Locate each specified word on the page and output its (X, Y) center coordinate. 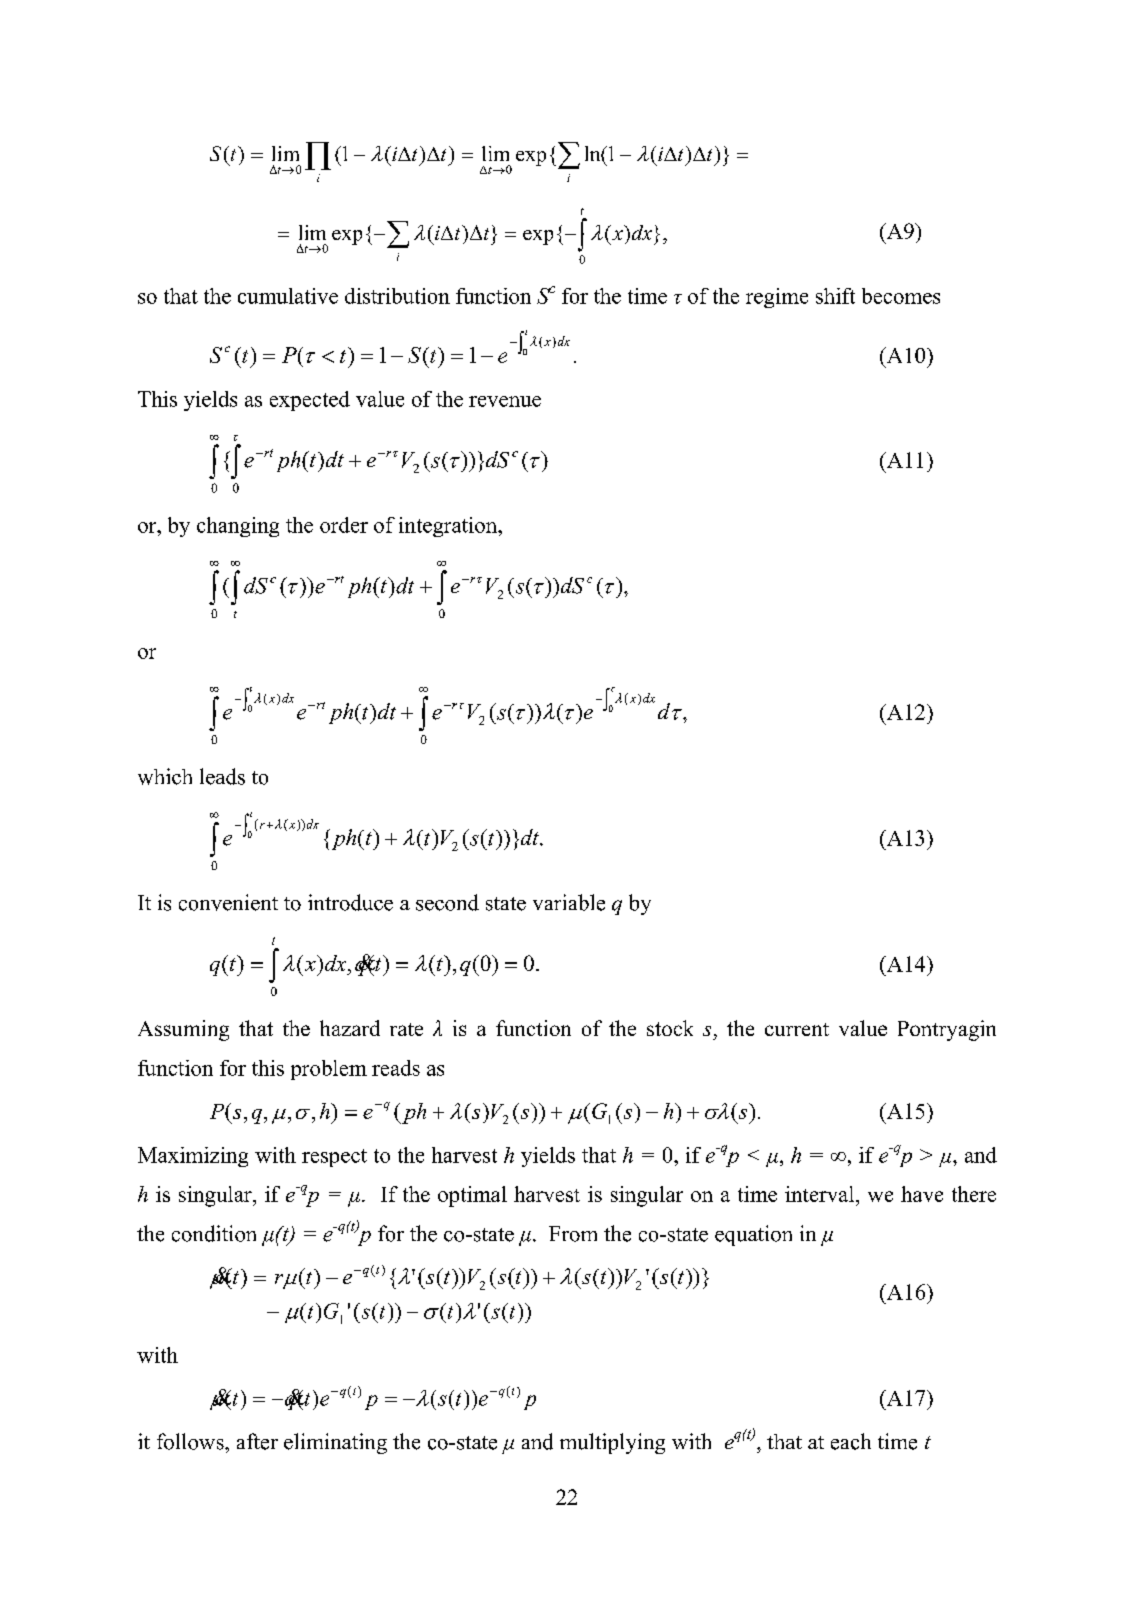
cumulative (288, 296)
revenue (505, 401)
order (344, 525)
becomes (901, 296)
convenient (228, 902)
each (851, 1441)
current (797, 1029)
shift (835, 296)
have (922, 1194)
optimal (472, 1196)
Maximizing (193, 1157)
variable (569, 902)
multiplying (612, 1443)
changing (238, 527)
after (257, 1441)
